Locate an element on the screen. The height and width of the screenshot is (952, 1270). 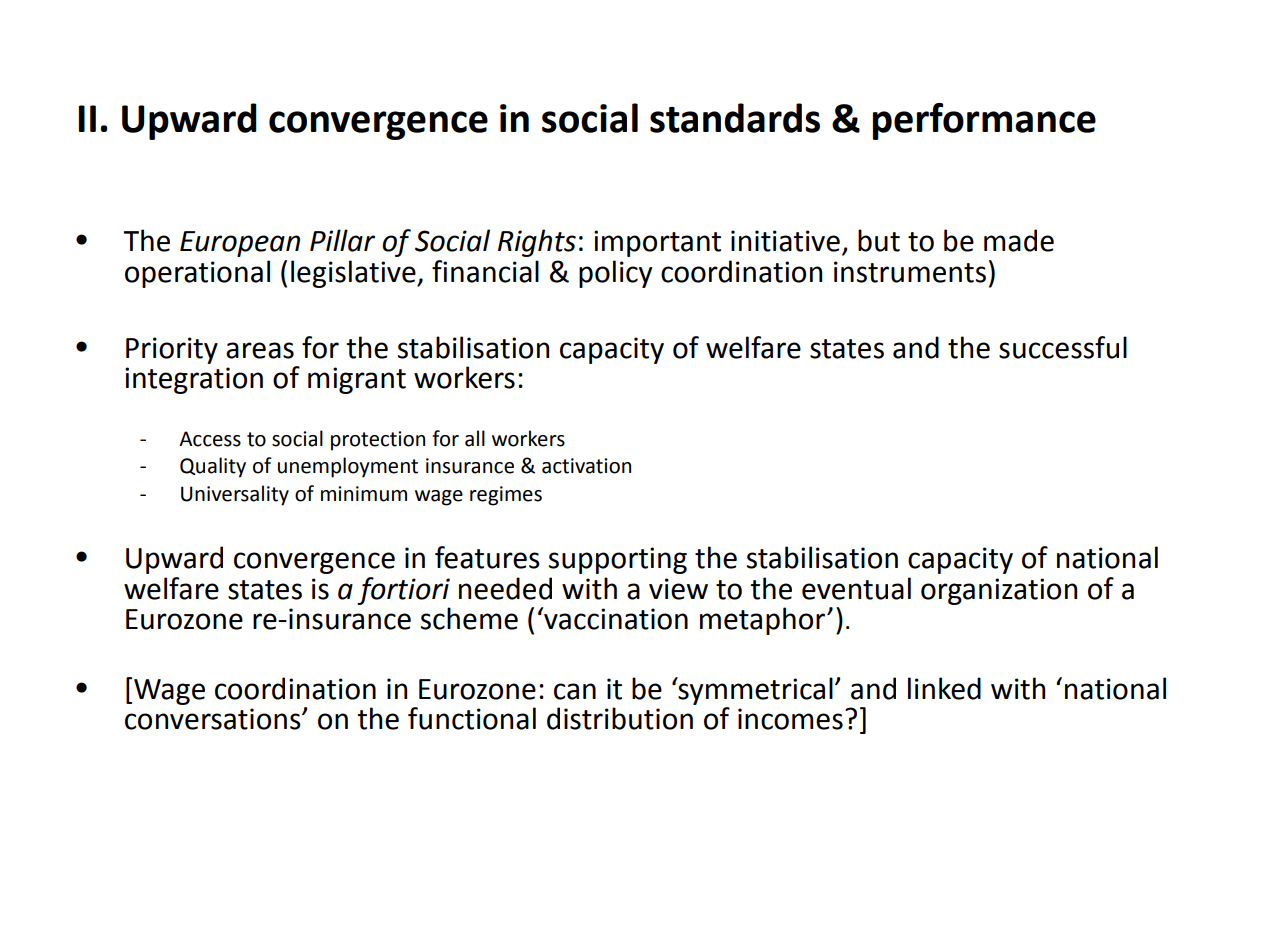
activation is located at coordinates (586, 466).
